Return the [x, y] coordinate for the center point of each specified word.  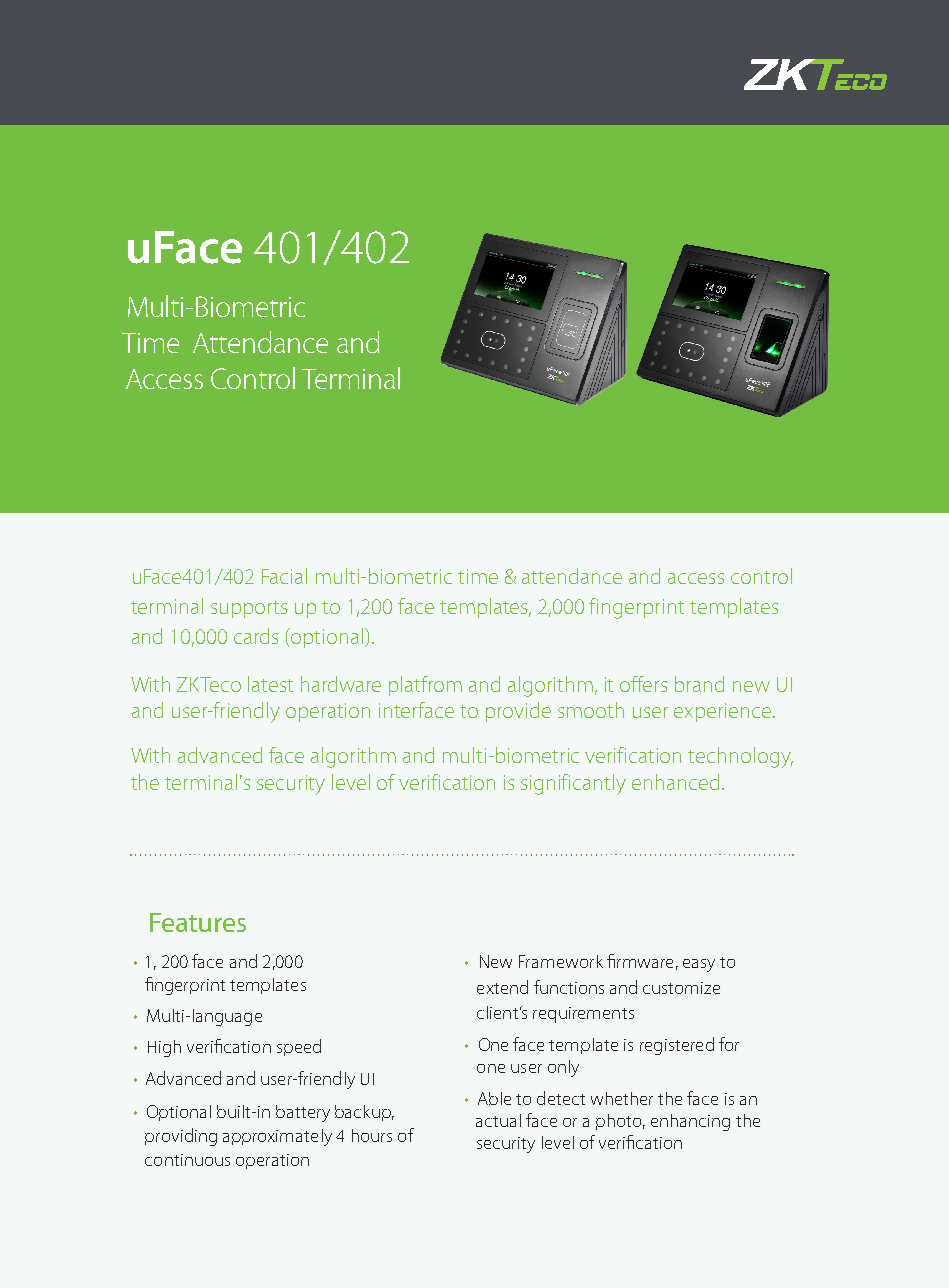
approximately [277, 1137]
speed [299, 1047]
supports [249, 609]
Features [198, 922]
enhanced [675, 782]
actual [498, 1120]
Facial [284, 576]
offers [643, 684]
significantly [573, 784]
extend [502, 987]
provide [518, 712]
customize [681, 988]
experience [724, 712]
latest [270, 684]
